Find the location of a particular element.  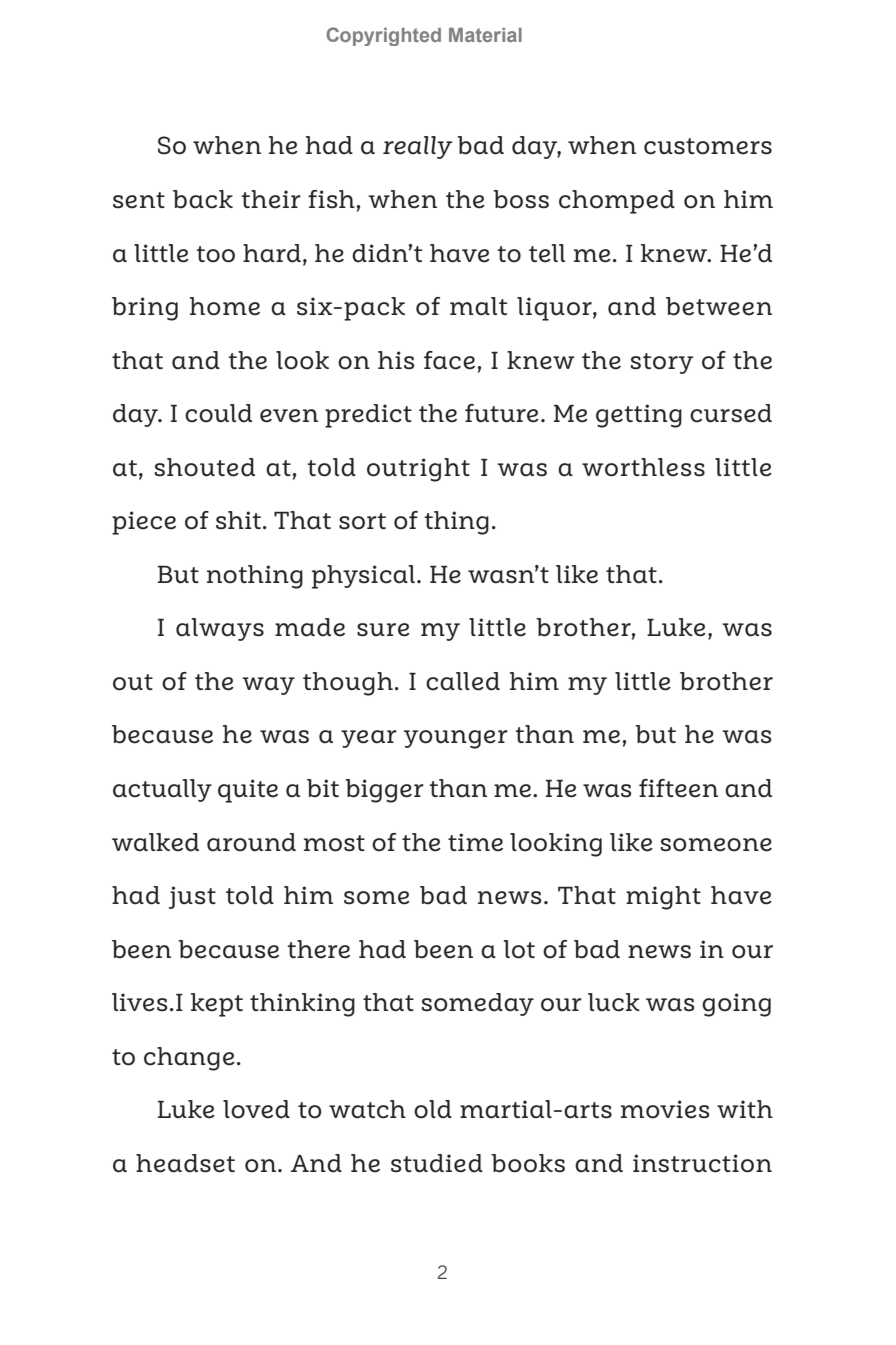

just is located at coordinates (192, 897).
